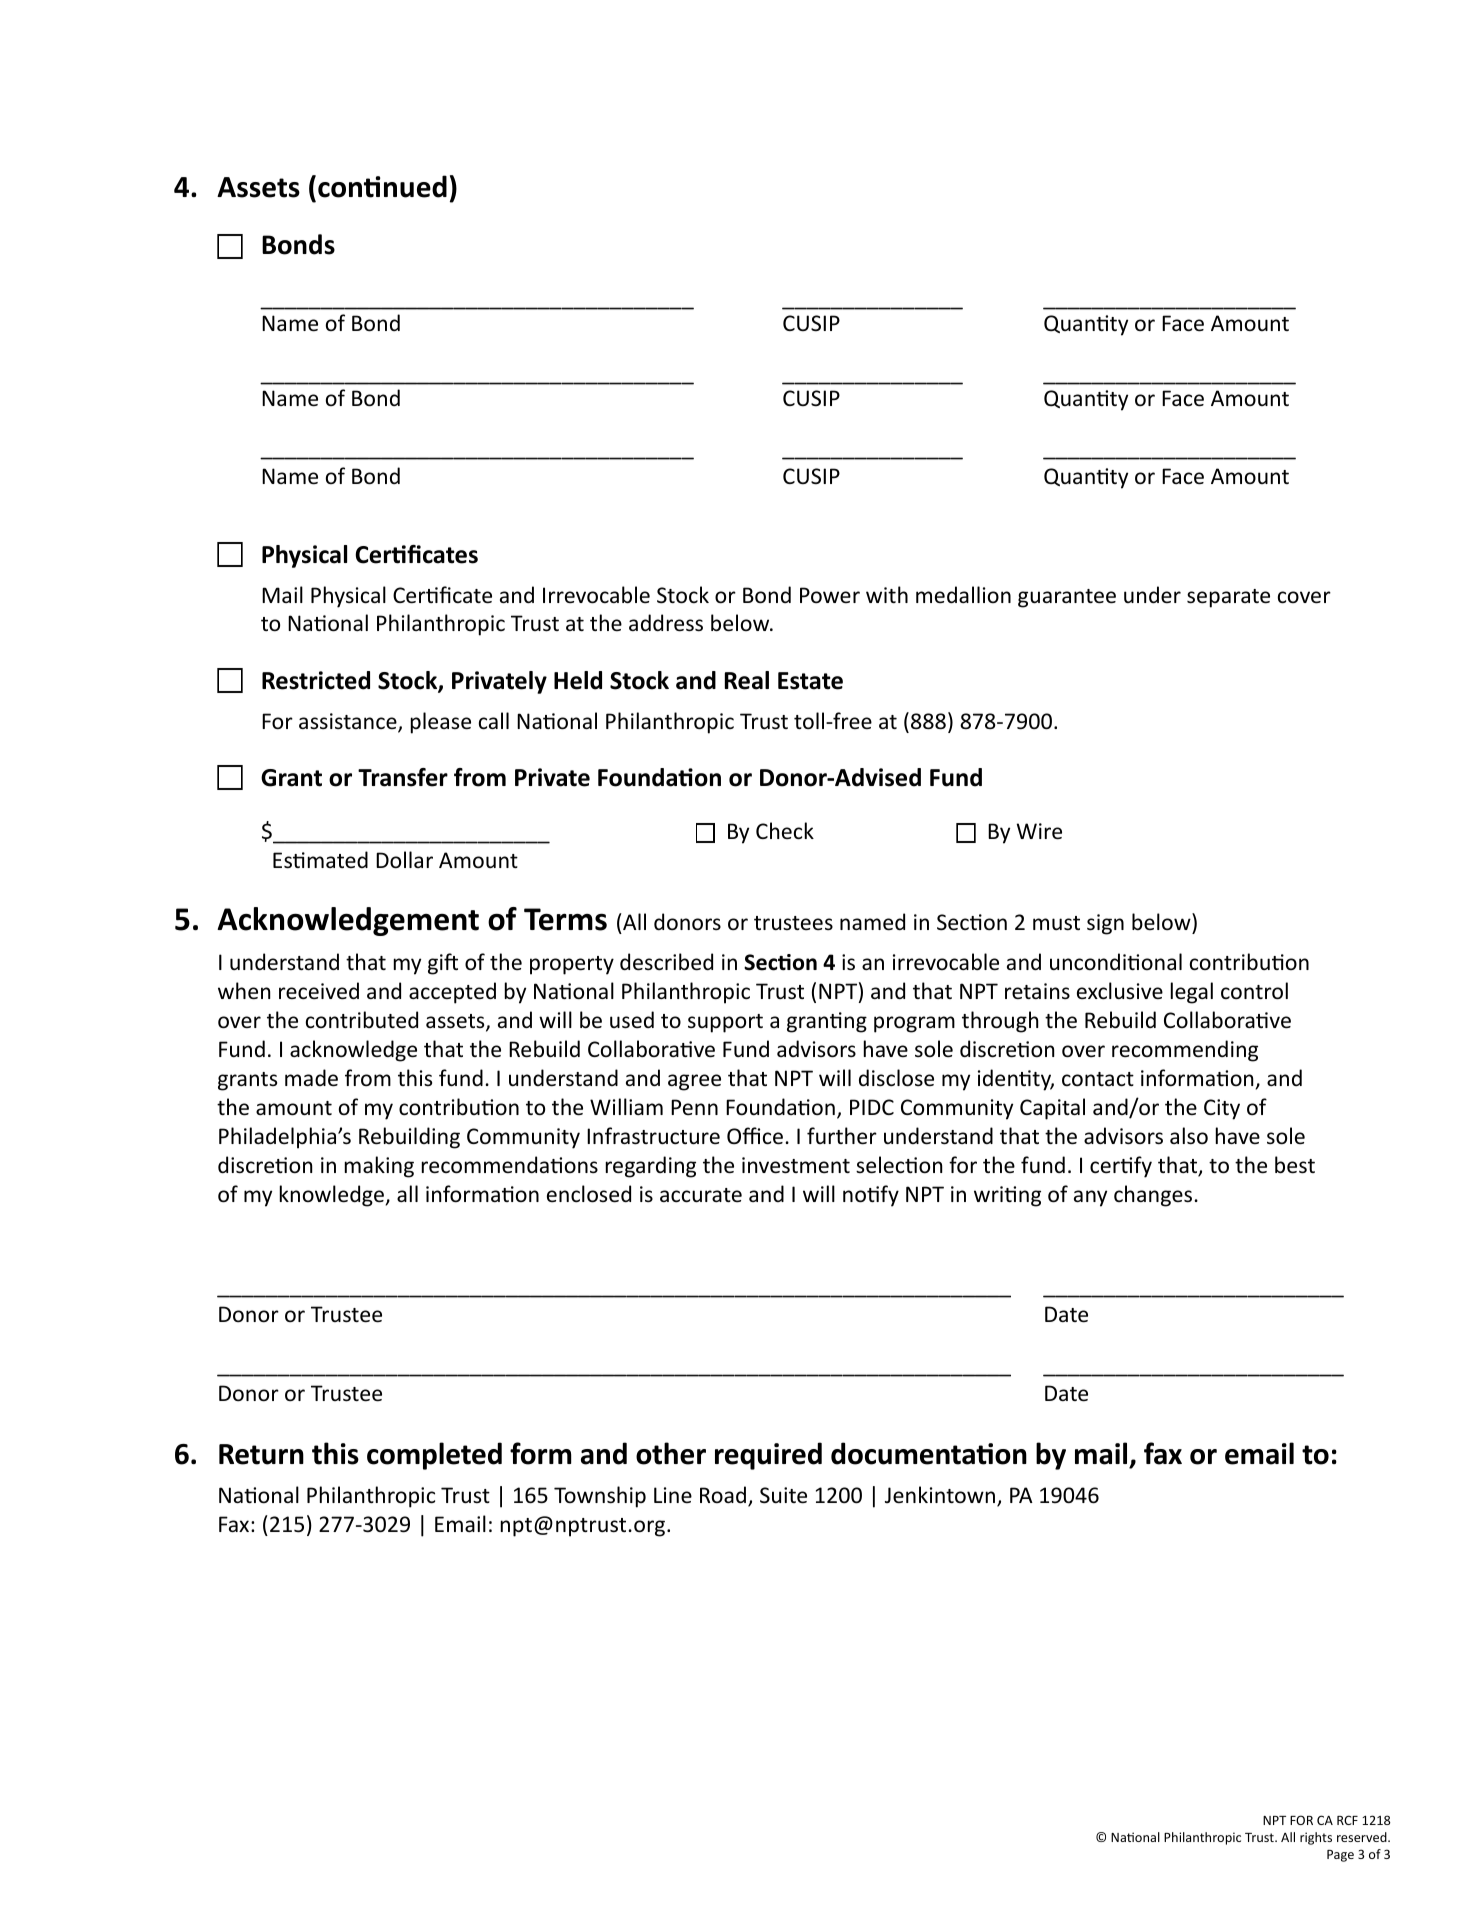  I want to click on Power, so click(830, 595).
